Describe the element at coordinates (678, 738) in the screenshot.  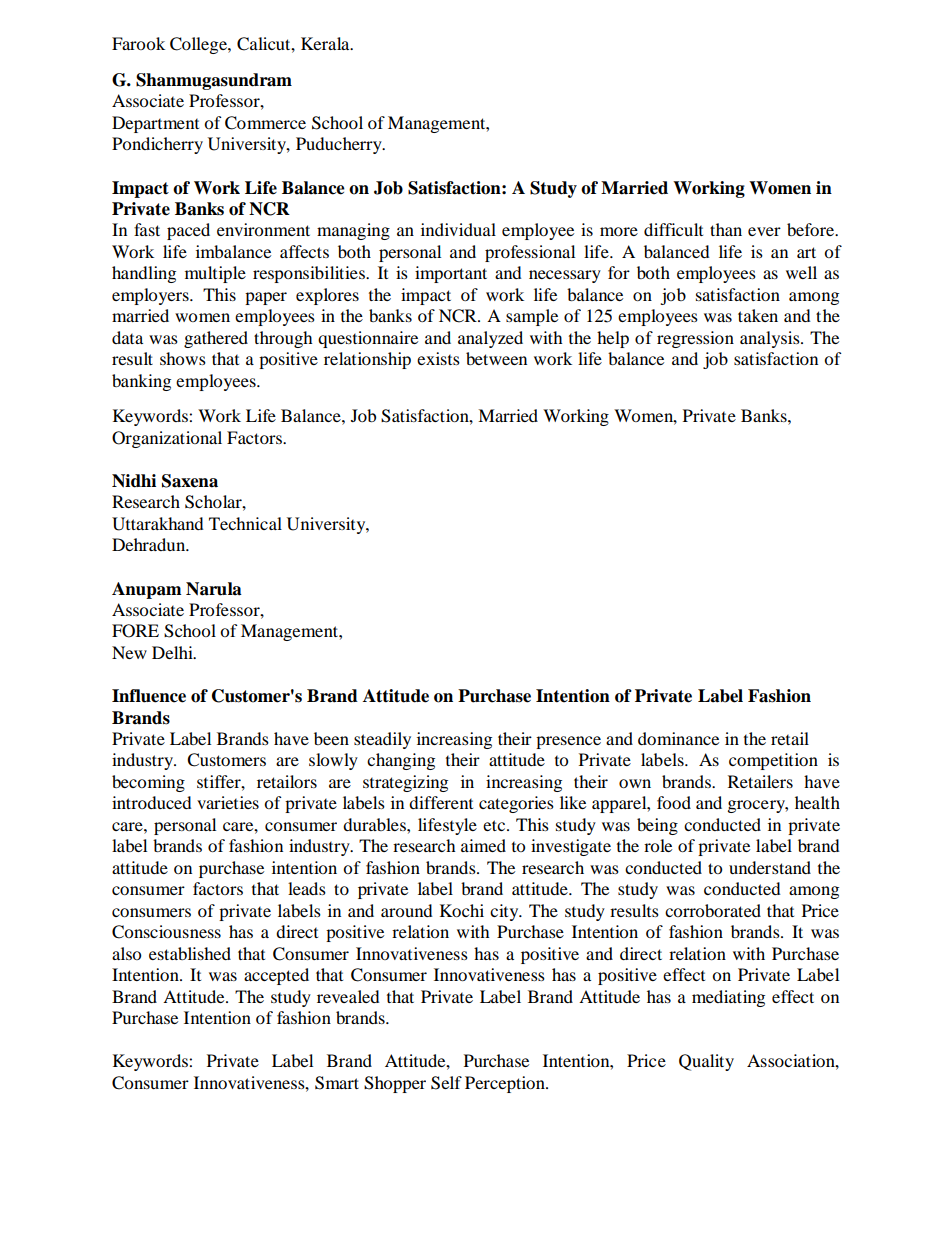
I see `dominance` at that location.
